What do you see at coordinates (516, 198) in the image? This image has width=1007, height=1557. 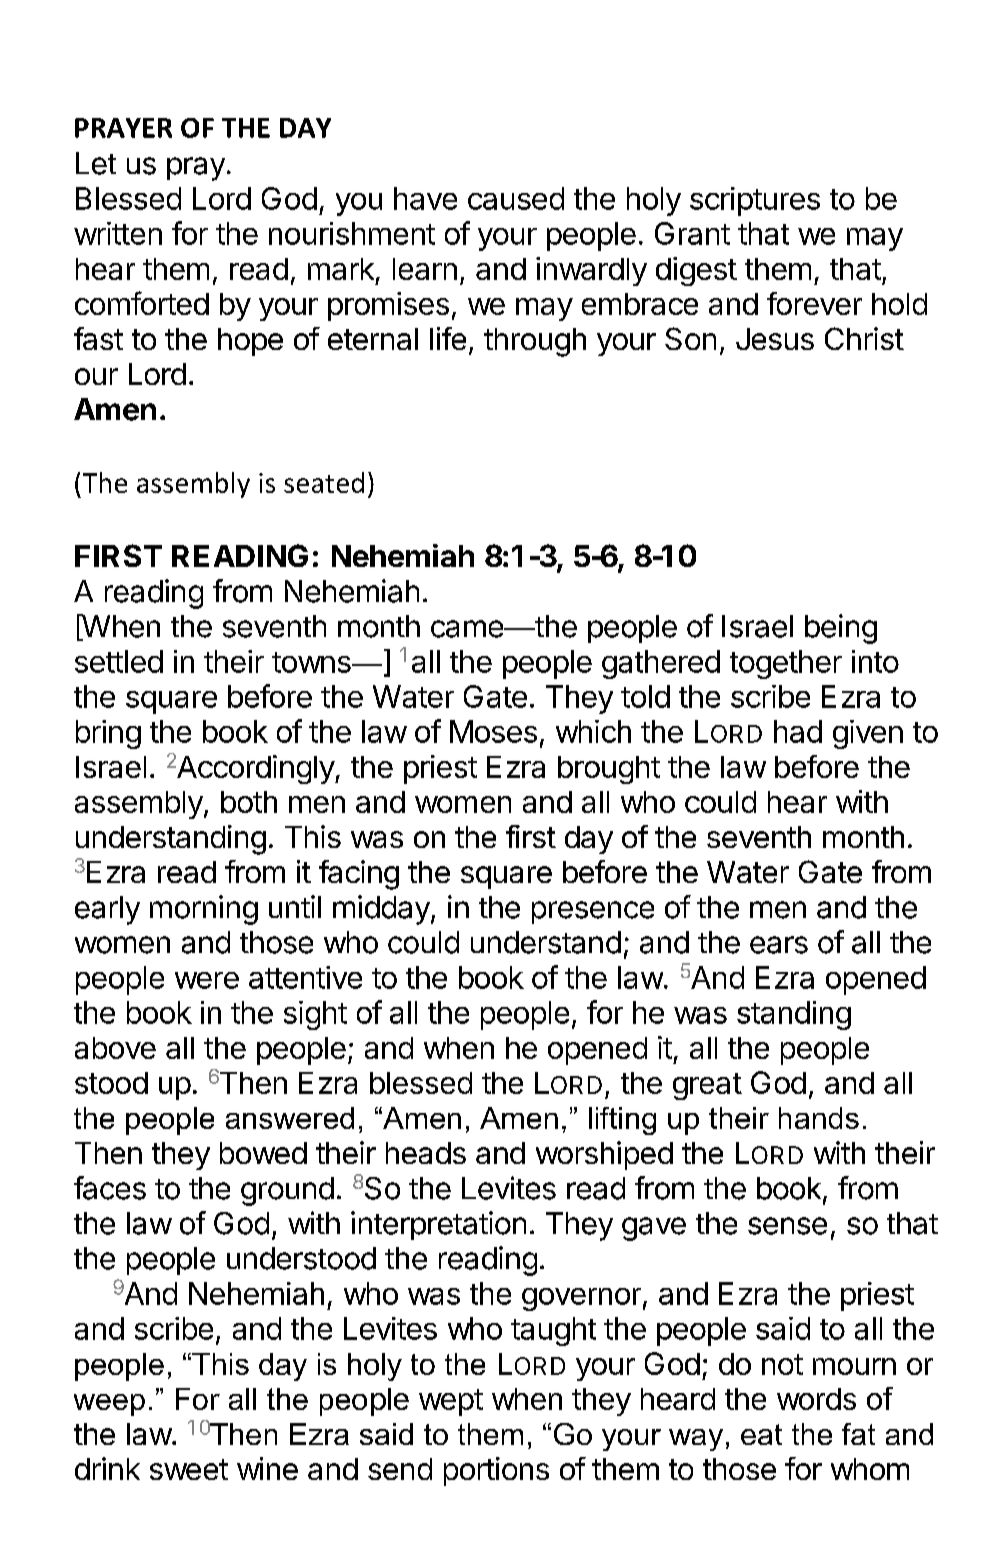 I see `caused` at bounding box center [516, 198].
